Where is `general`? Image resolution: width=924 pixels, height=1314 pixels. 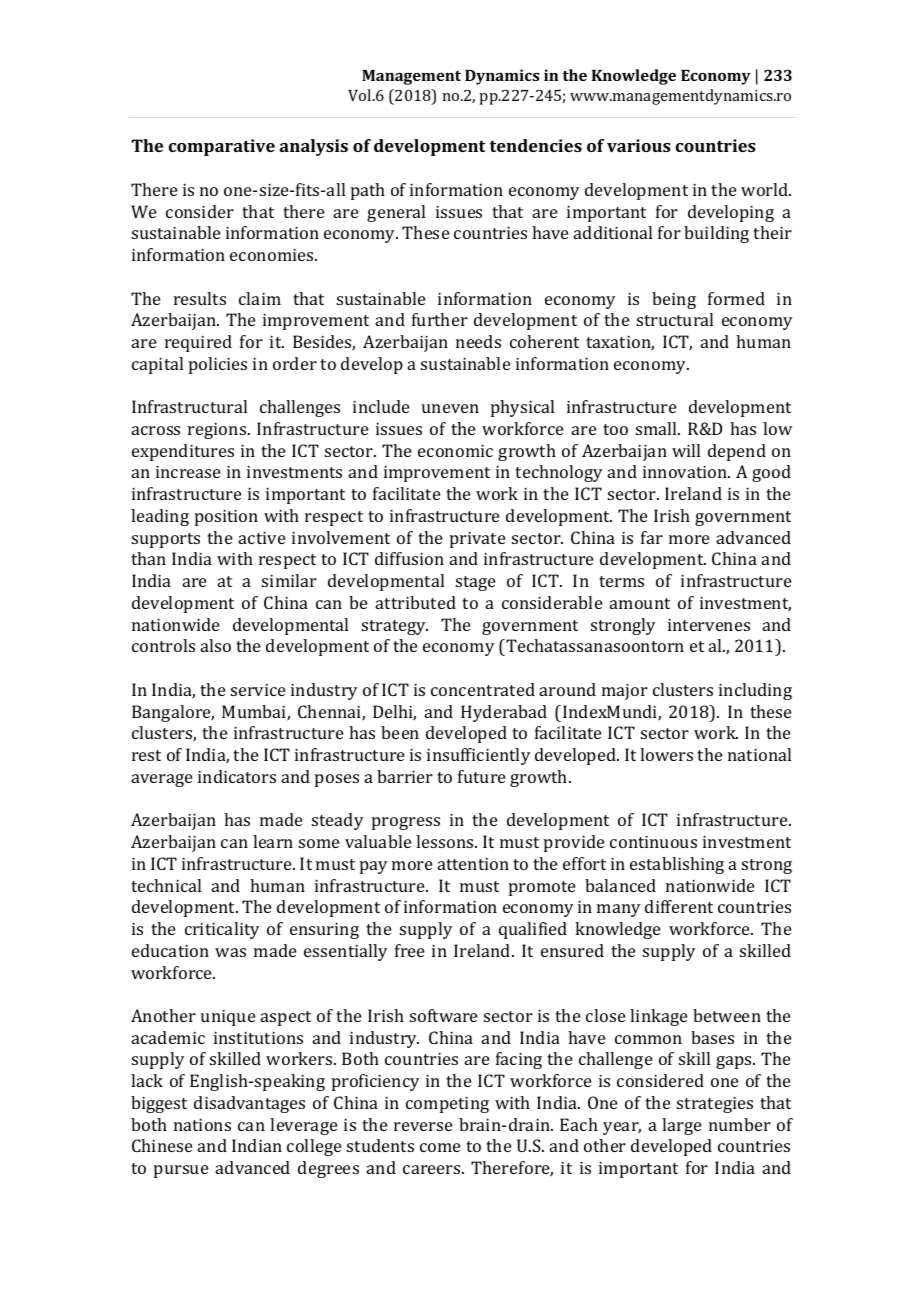
general is located at coordinates (396, 213).
